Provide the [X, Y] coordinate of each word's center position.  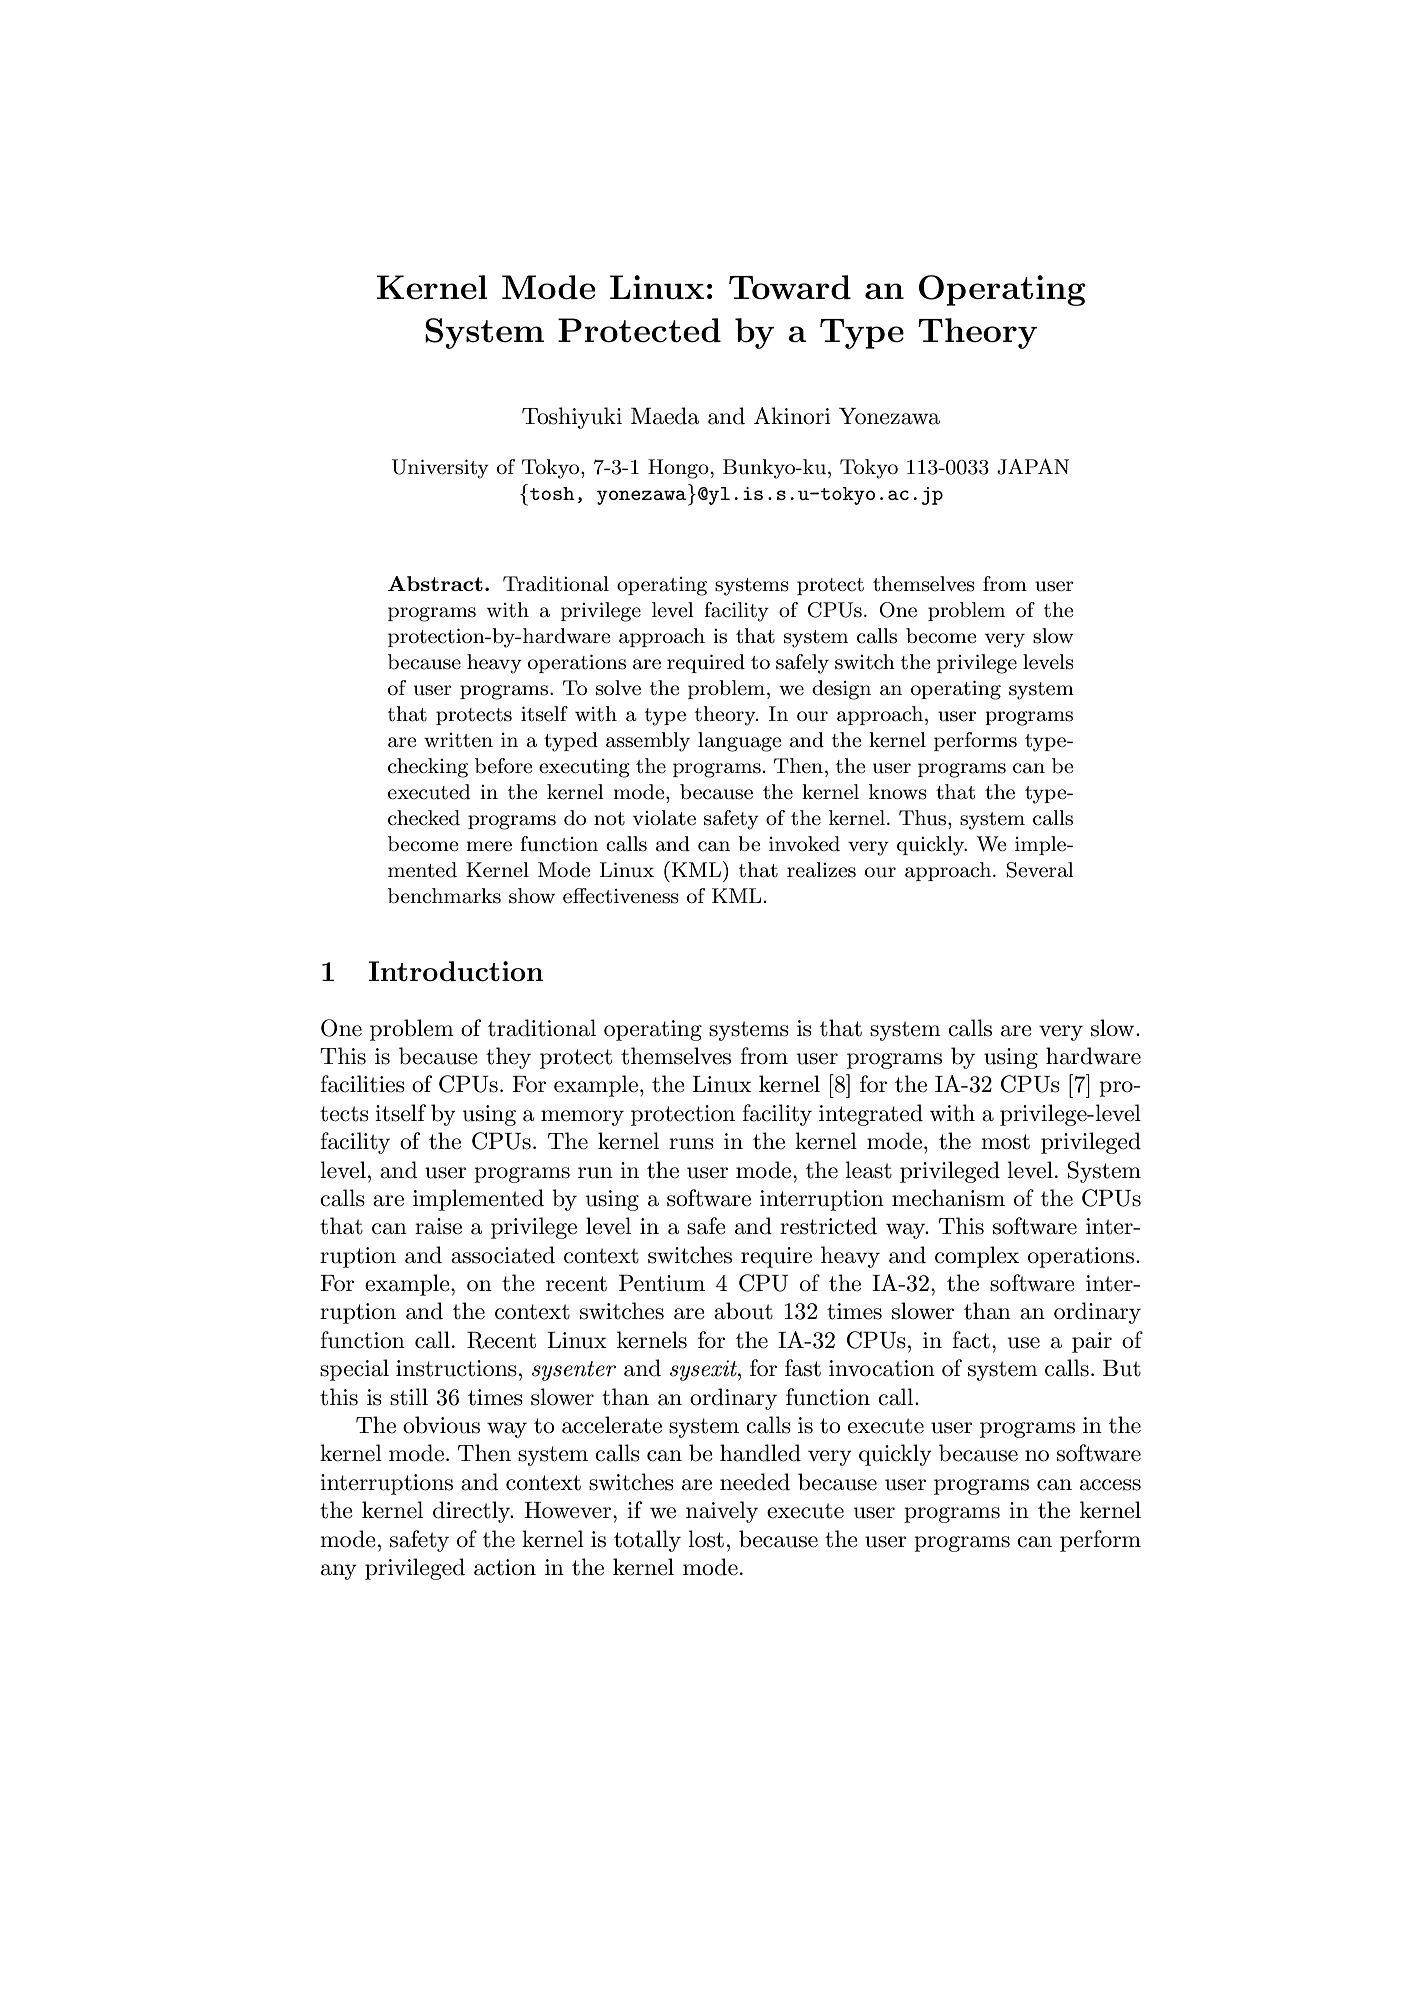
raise [438, 1226]
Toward [790, 287]
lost [706, 1539]
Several [1040, 870]
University [440, 469]
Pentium [662, 1283]
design [841, 690]
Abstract [435, 583]
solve [618, 688]
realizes [821, 870]
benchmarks [444, 896]
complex [977, 1257]
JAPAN [1033, 467]
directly [473, 1512]
